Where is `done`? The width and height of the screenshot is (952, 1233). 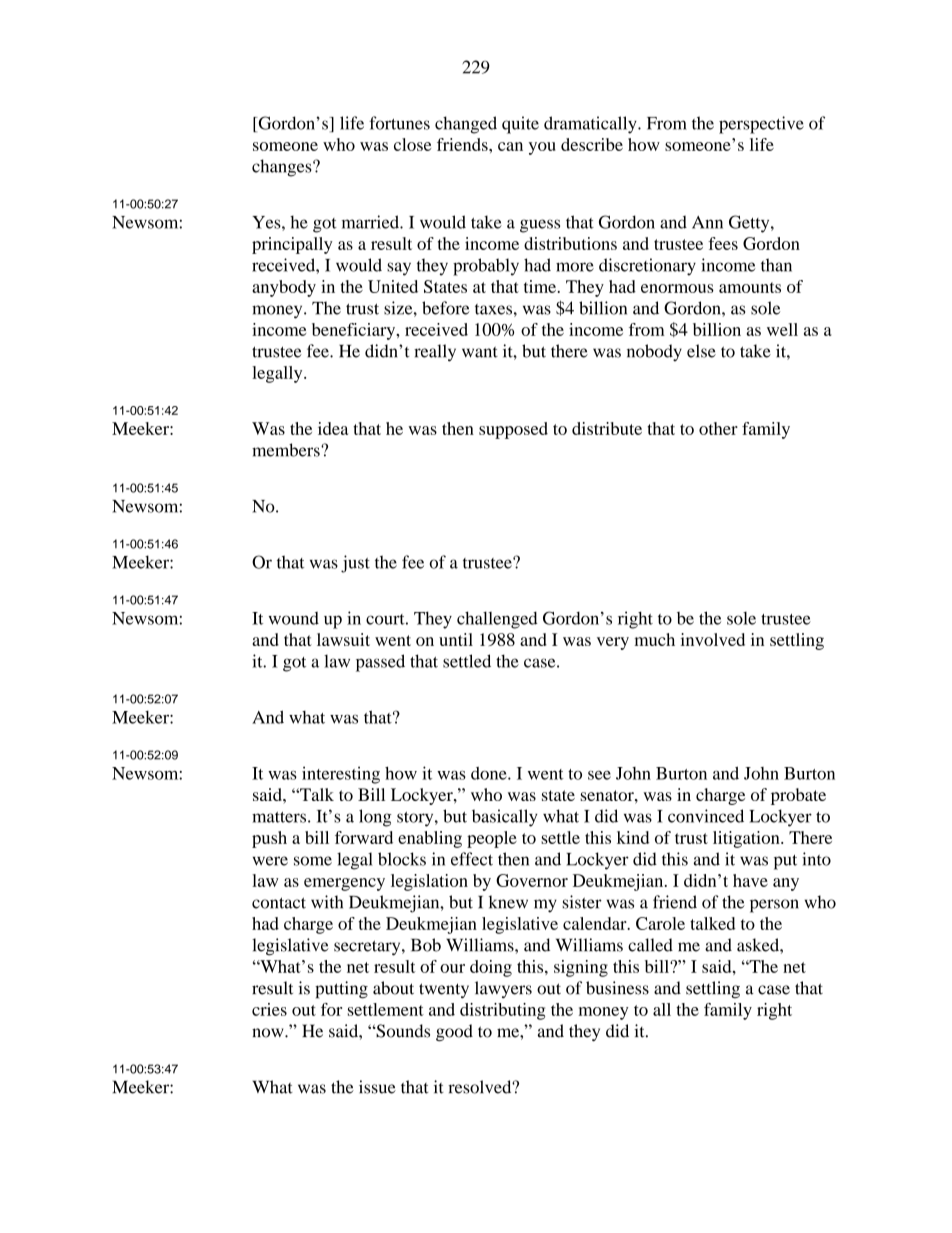 done is located at coordinates (490, 773).
